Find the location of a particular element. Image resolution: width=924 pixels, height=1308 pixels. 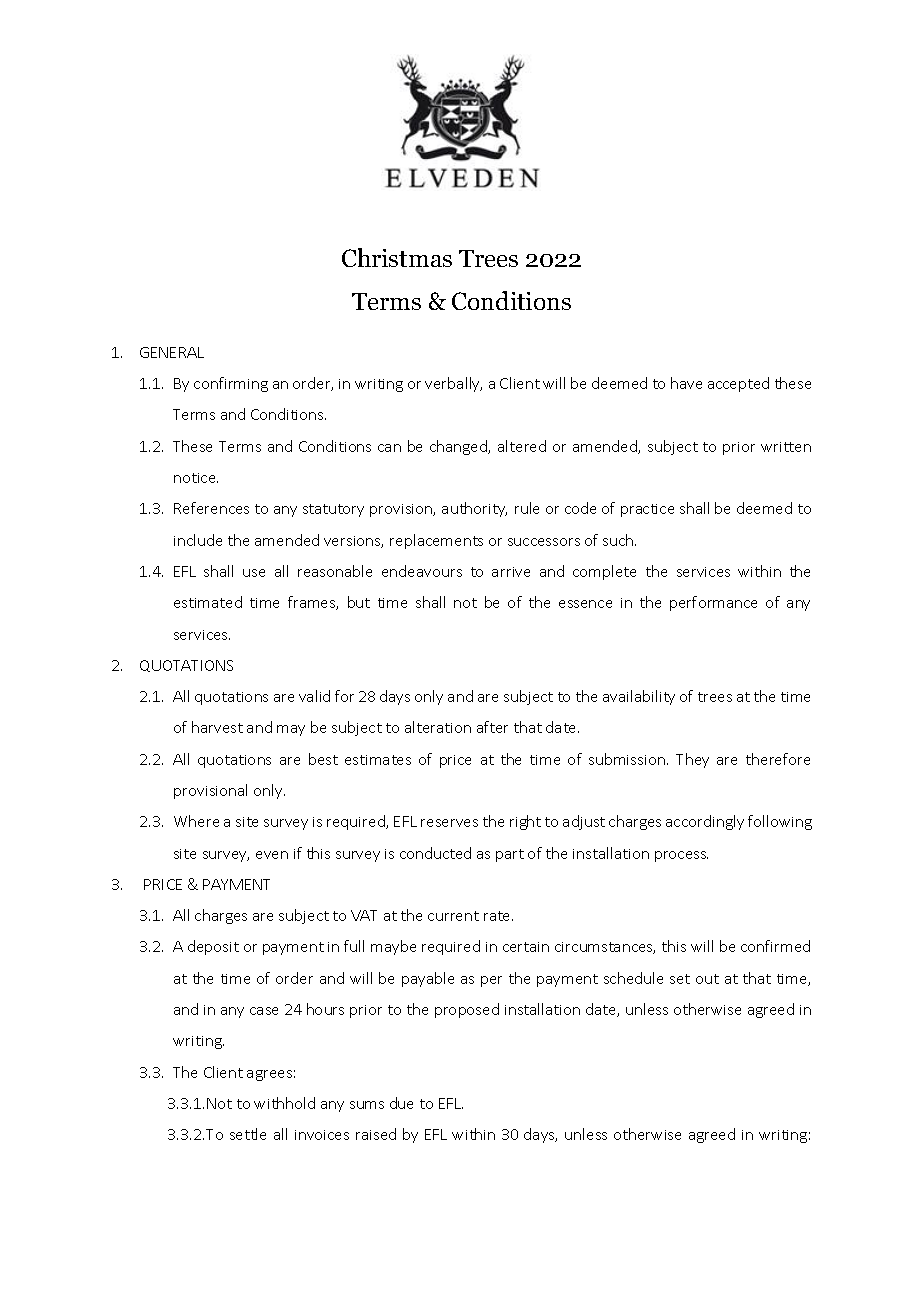

Where is located at coordinates (196, 821).
